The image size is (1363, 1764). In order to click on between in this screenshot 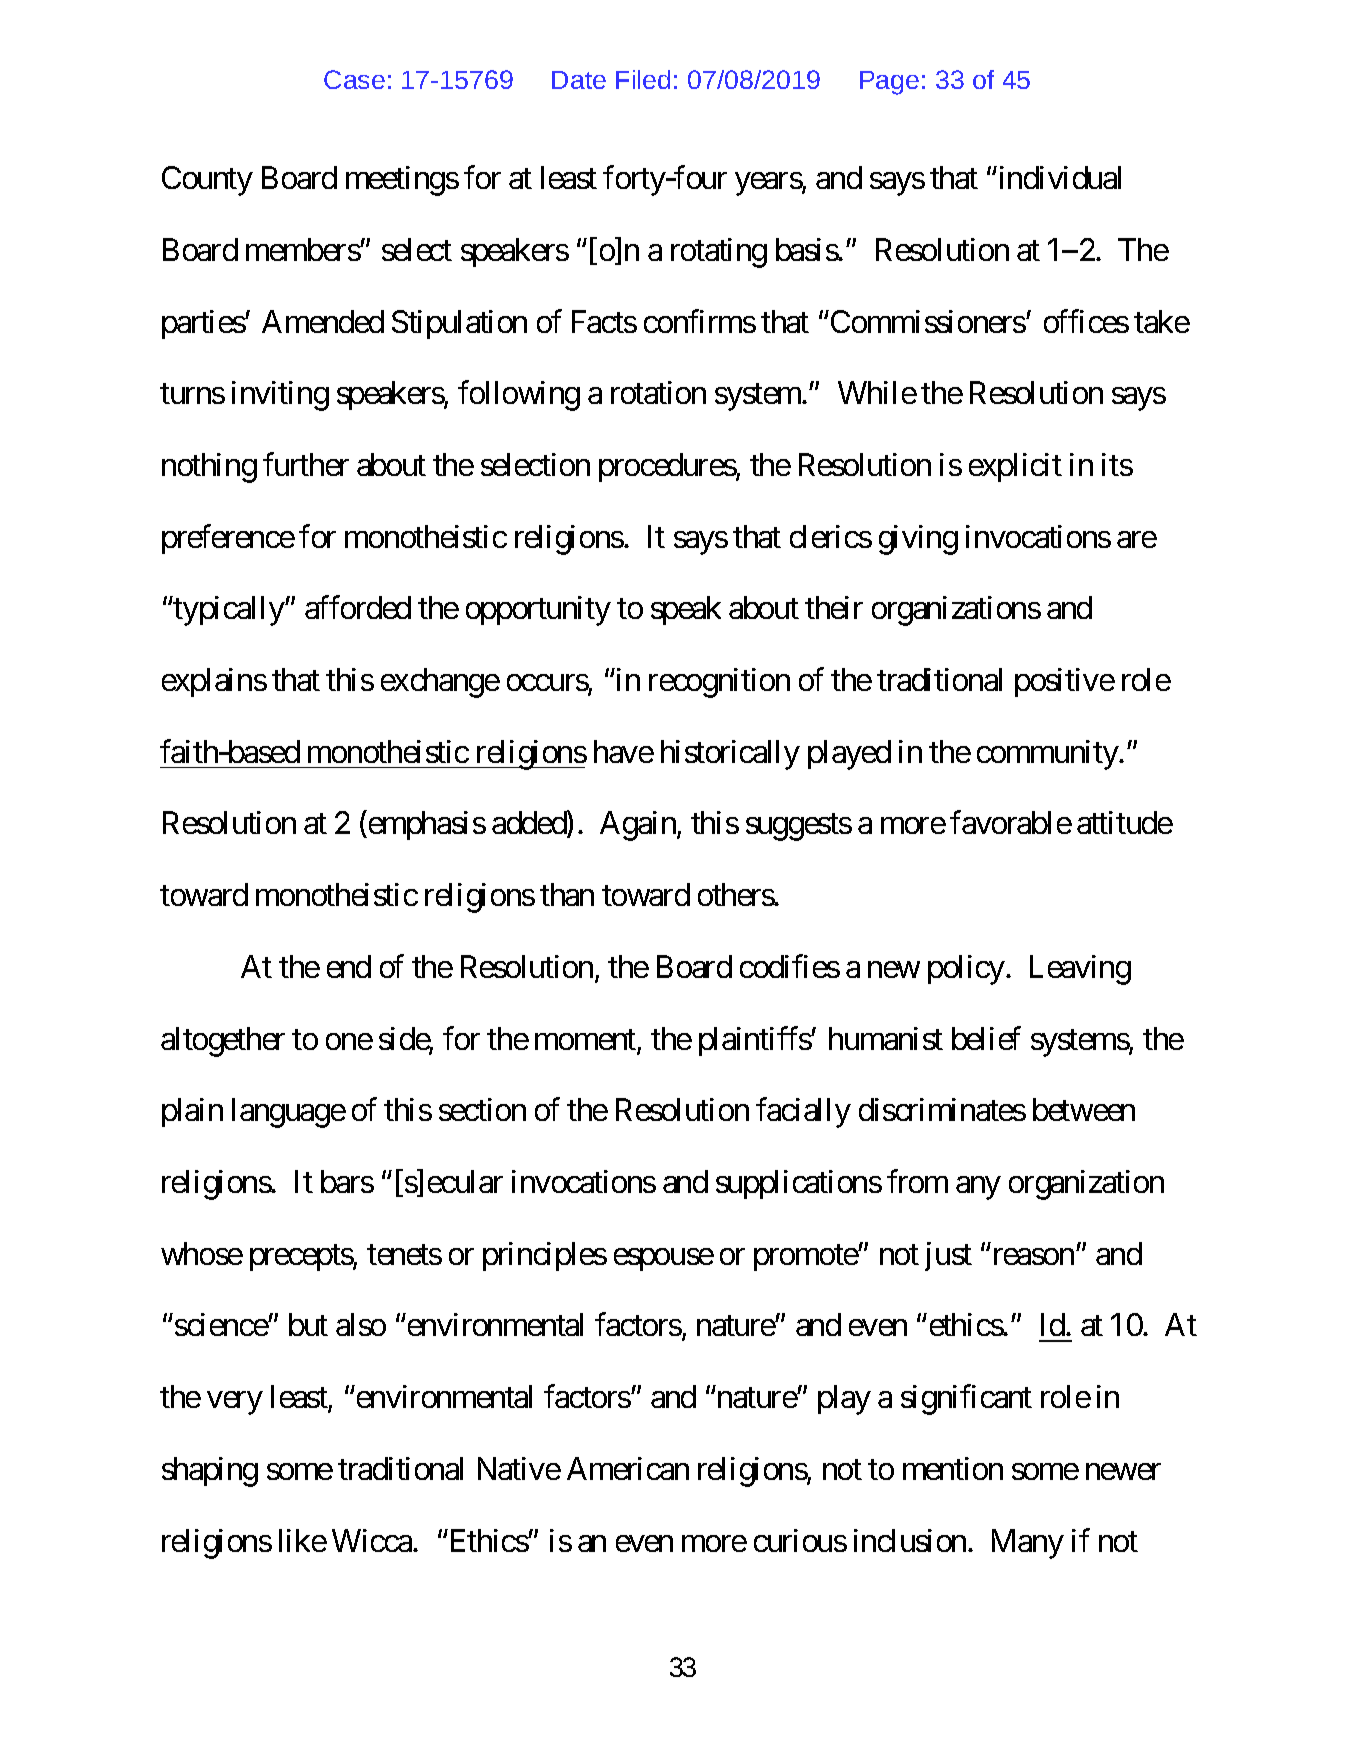, I will do `click(1084, 1109)`.
